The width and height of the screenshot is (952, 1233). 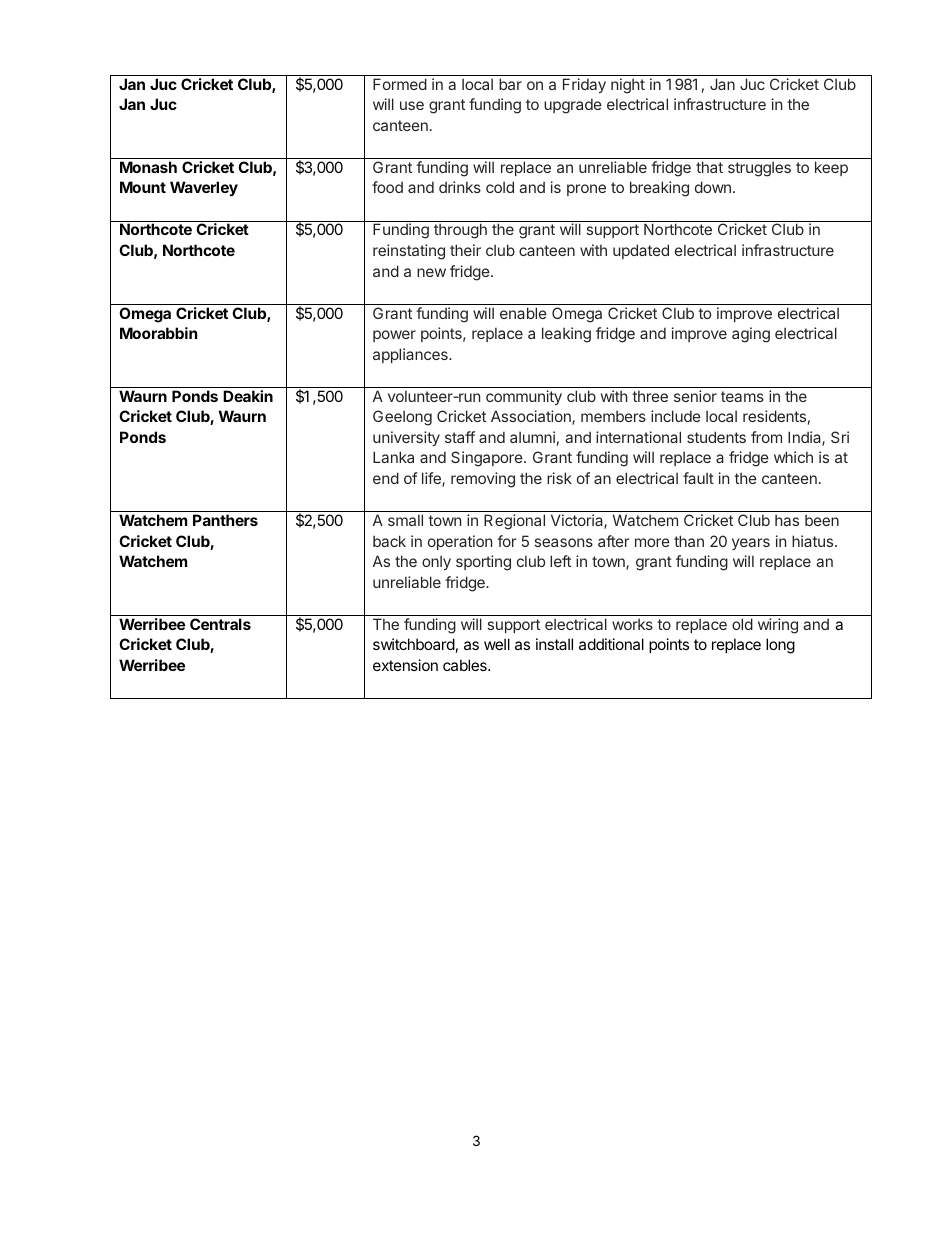 What do you see at coordinates (628, 86) in the screenshot?
I see `night` at bounding box center [628, 86].
